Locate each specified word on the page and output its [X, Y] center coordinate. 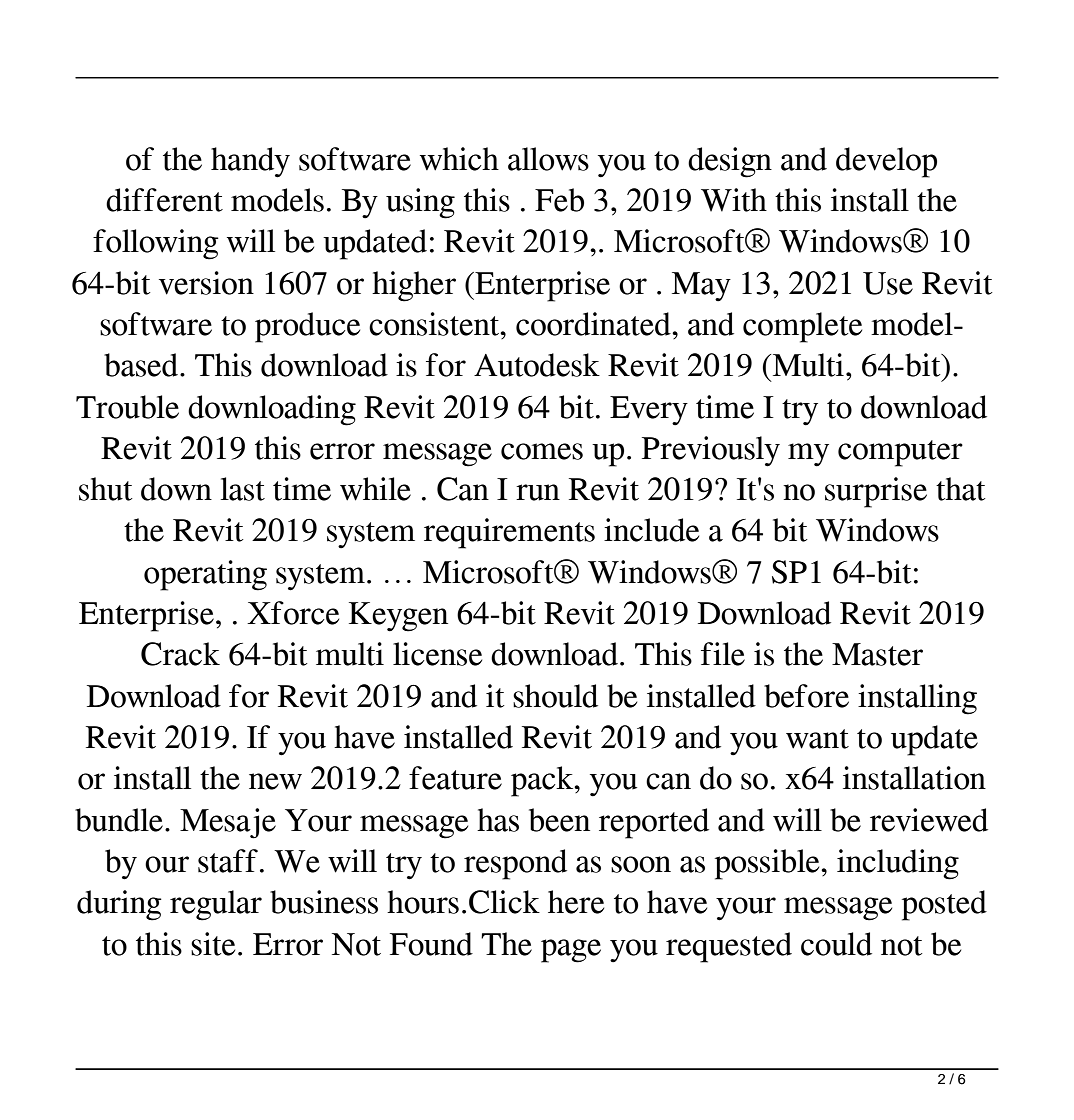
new [275, 781]
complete [802, 327]
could [836, 944]
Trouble [127, 407]
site [213, 944]
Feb [559, 200]
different [164, 200]
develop [886, 162]
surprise [876, 492]
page [571, 951]
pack [543, 781]
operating [205, 575]
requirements [509, 533]
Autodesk [537, 365]
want [817, 739]
